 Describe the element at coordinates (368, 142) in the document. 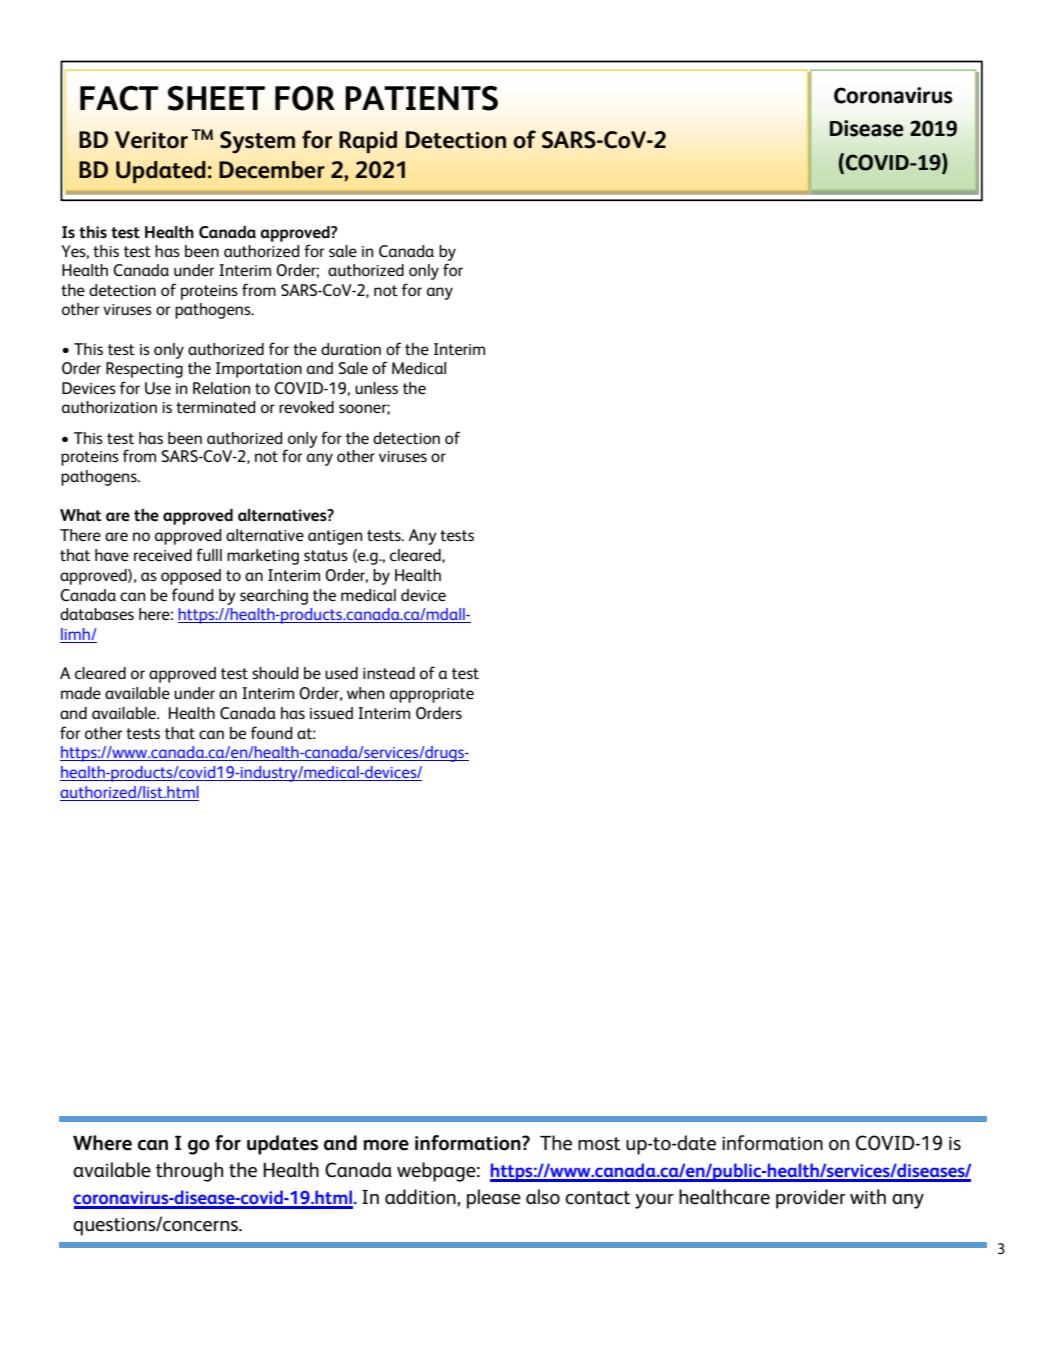

I see `Rapid` at that location.
